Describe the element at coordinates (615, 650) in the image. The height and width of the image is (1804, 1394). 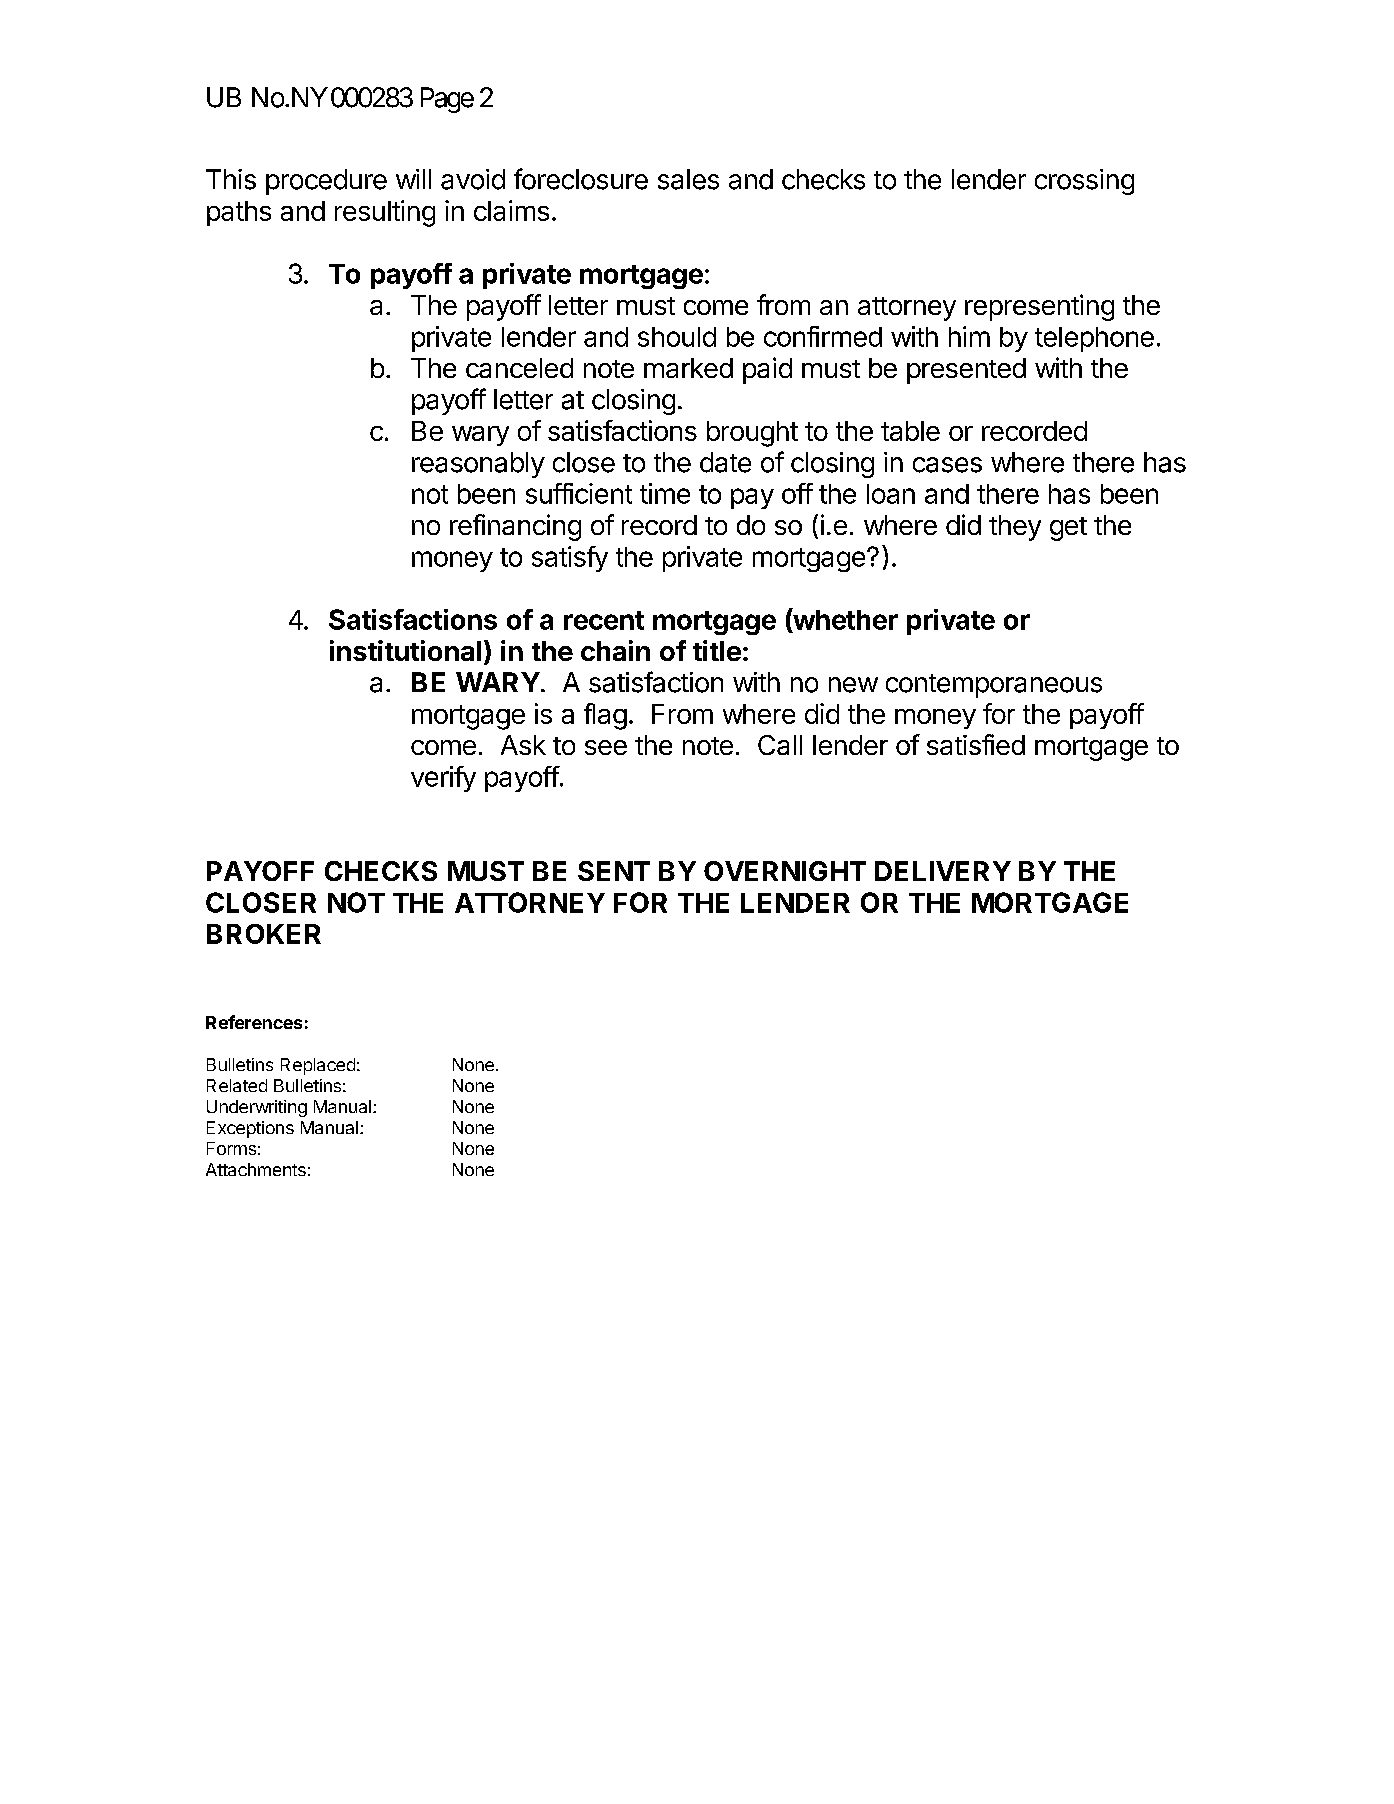
I see `chain` at that location.
